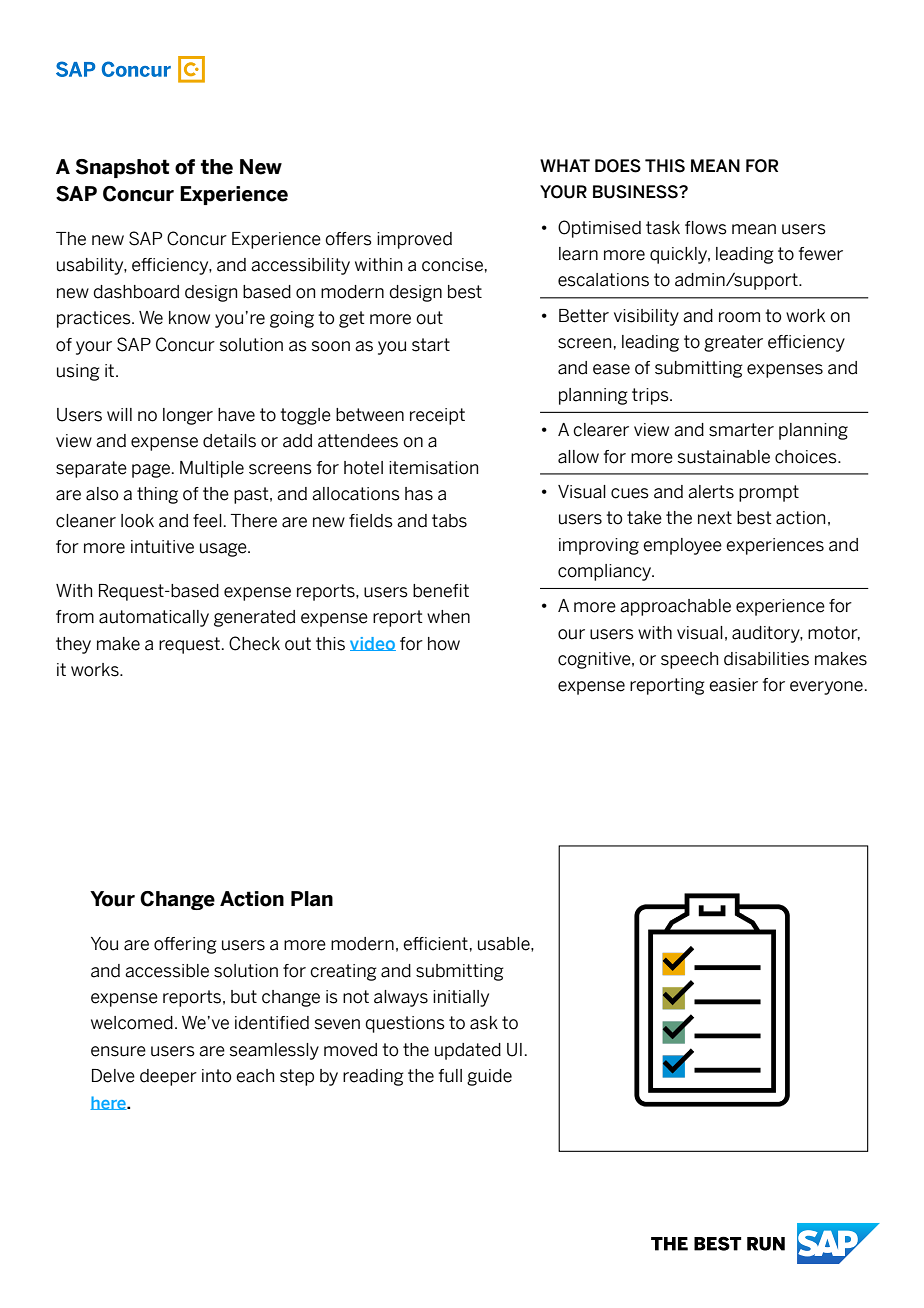 The width and height of the screenshot is (924, 1308). Describe the element at coordinates (733, 685) in the screenshot. I see `easier` at that location.
